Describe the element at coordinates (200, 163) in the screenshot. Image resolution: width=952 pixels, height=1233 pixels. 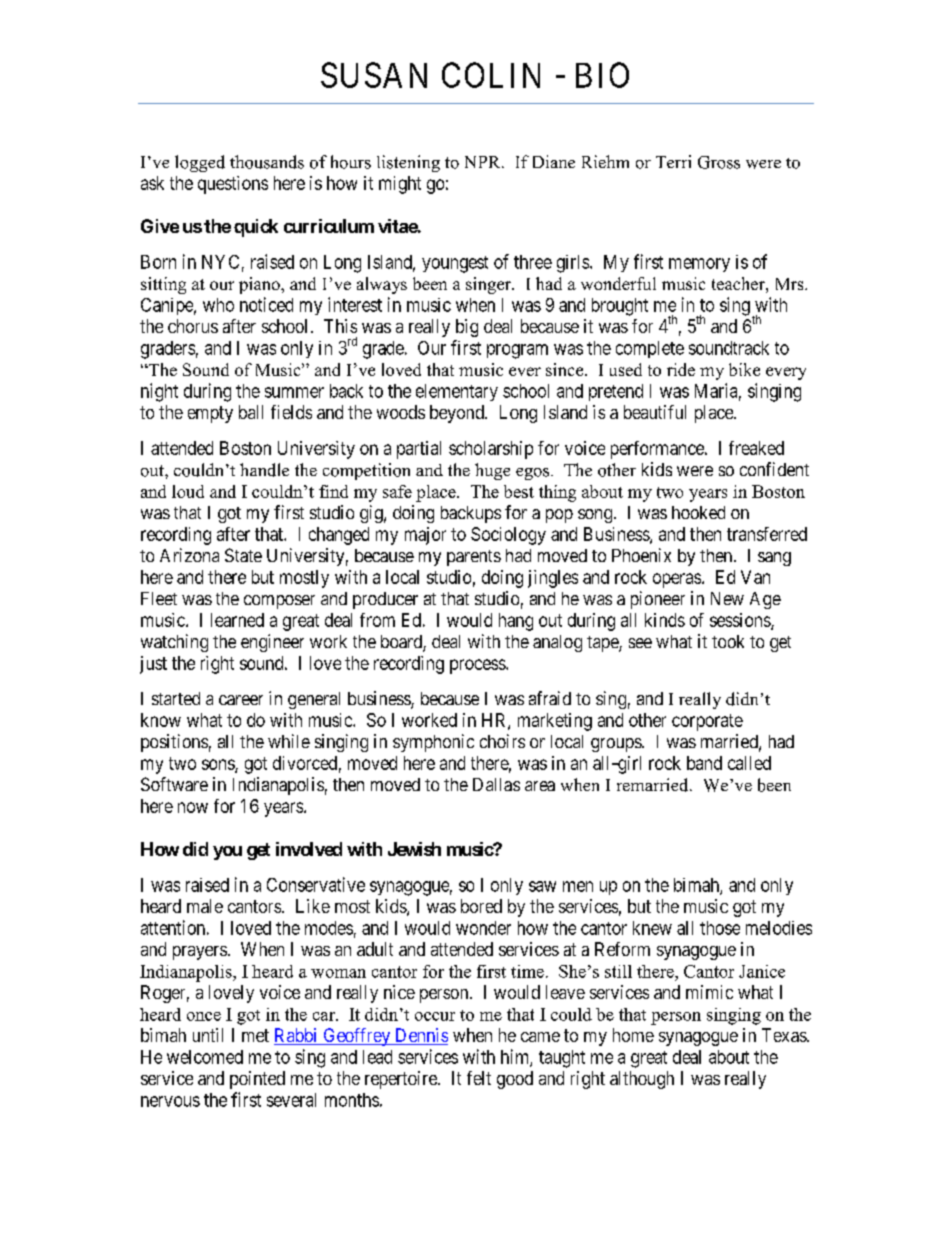
I see `logged` at that location.
